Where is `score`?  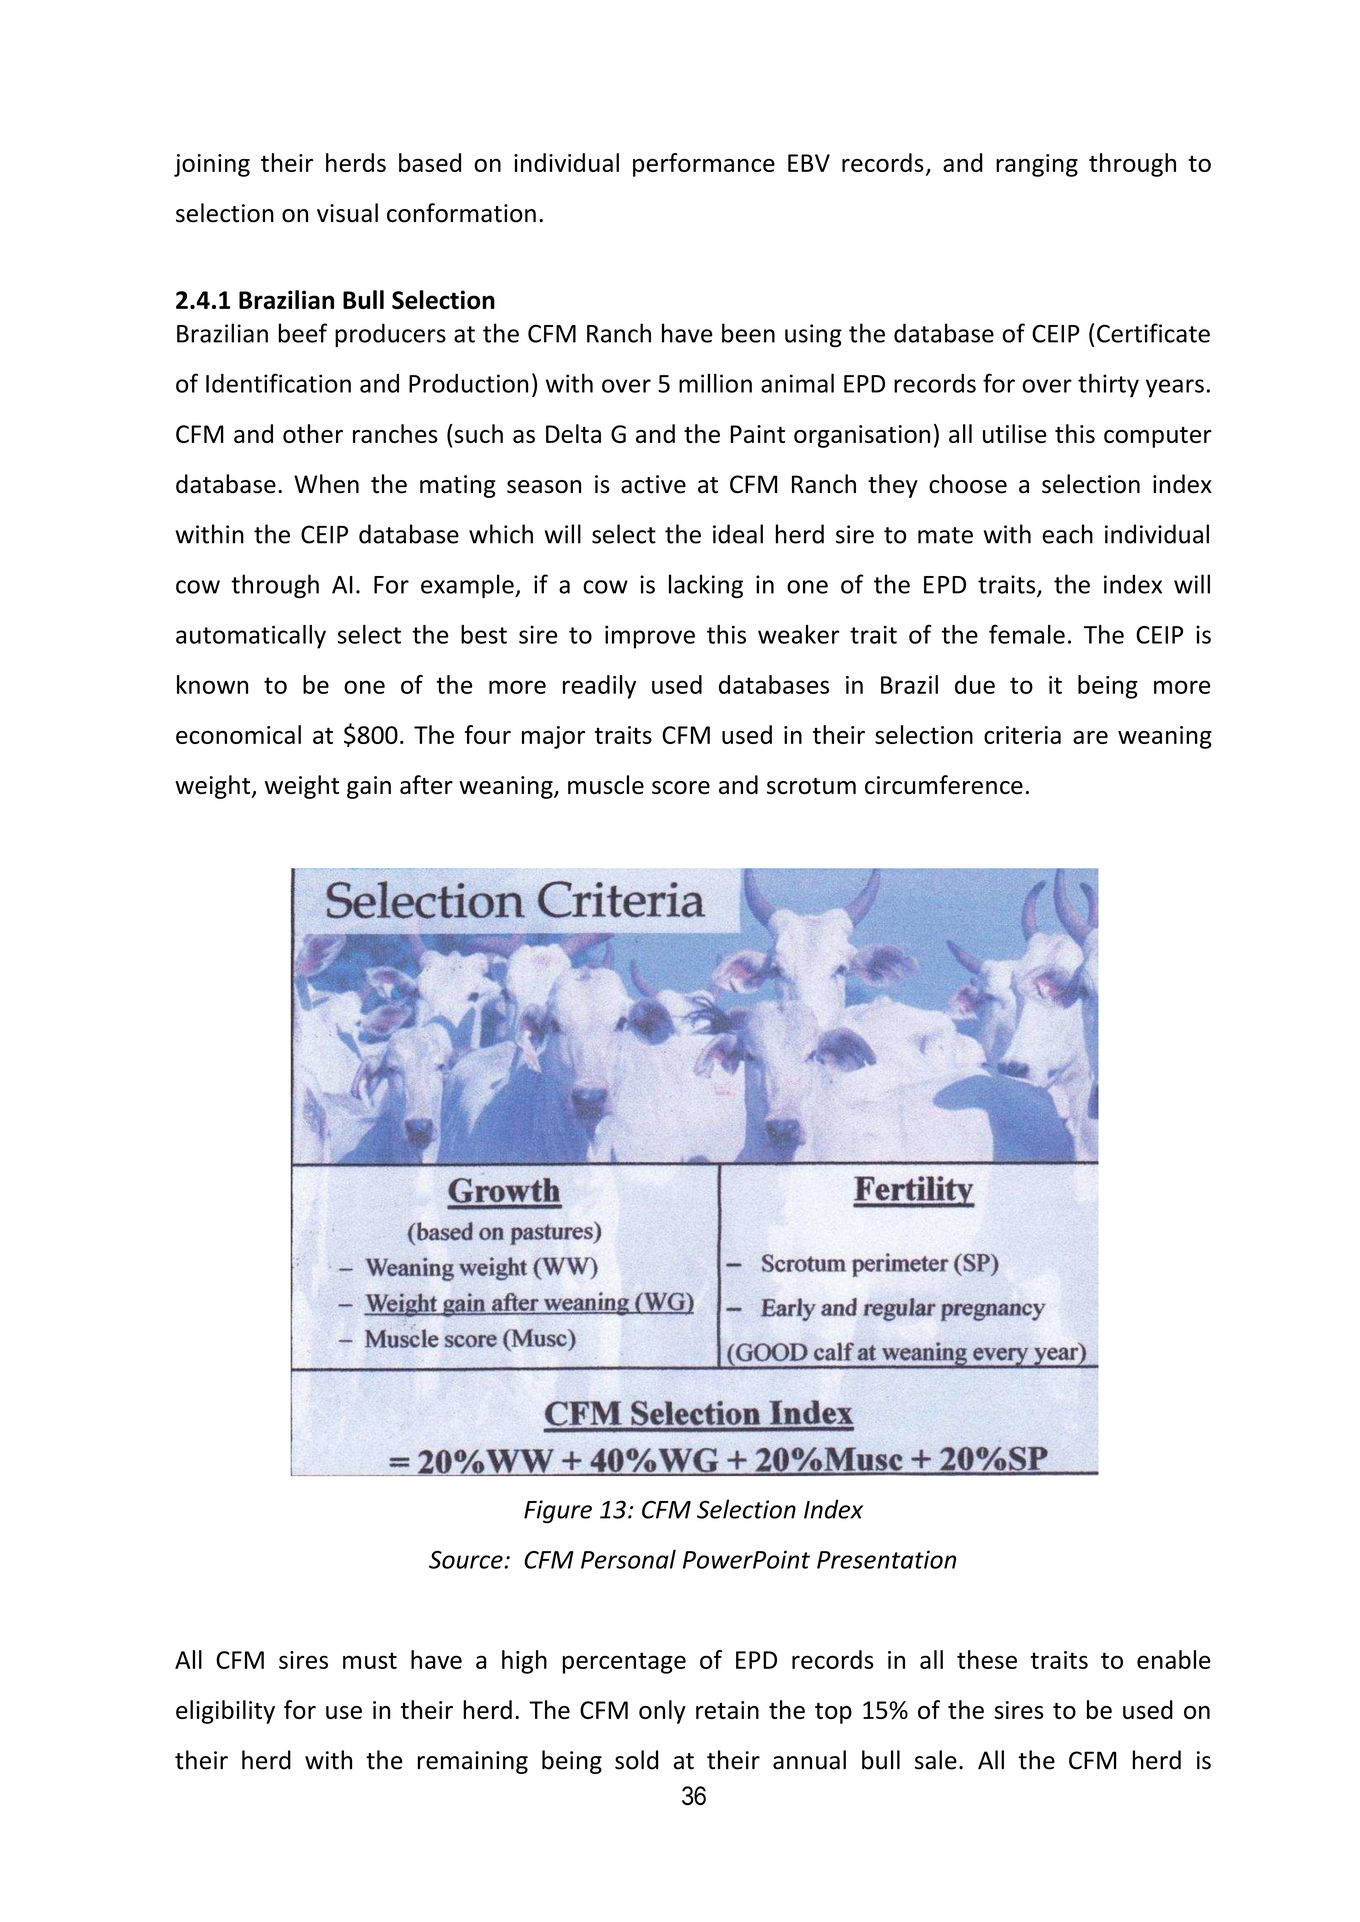
score is located at coordinates (681, 788).
